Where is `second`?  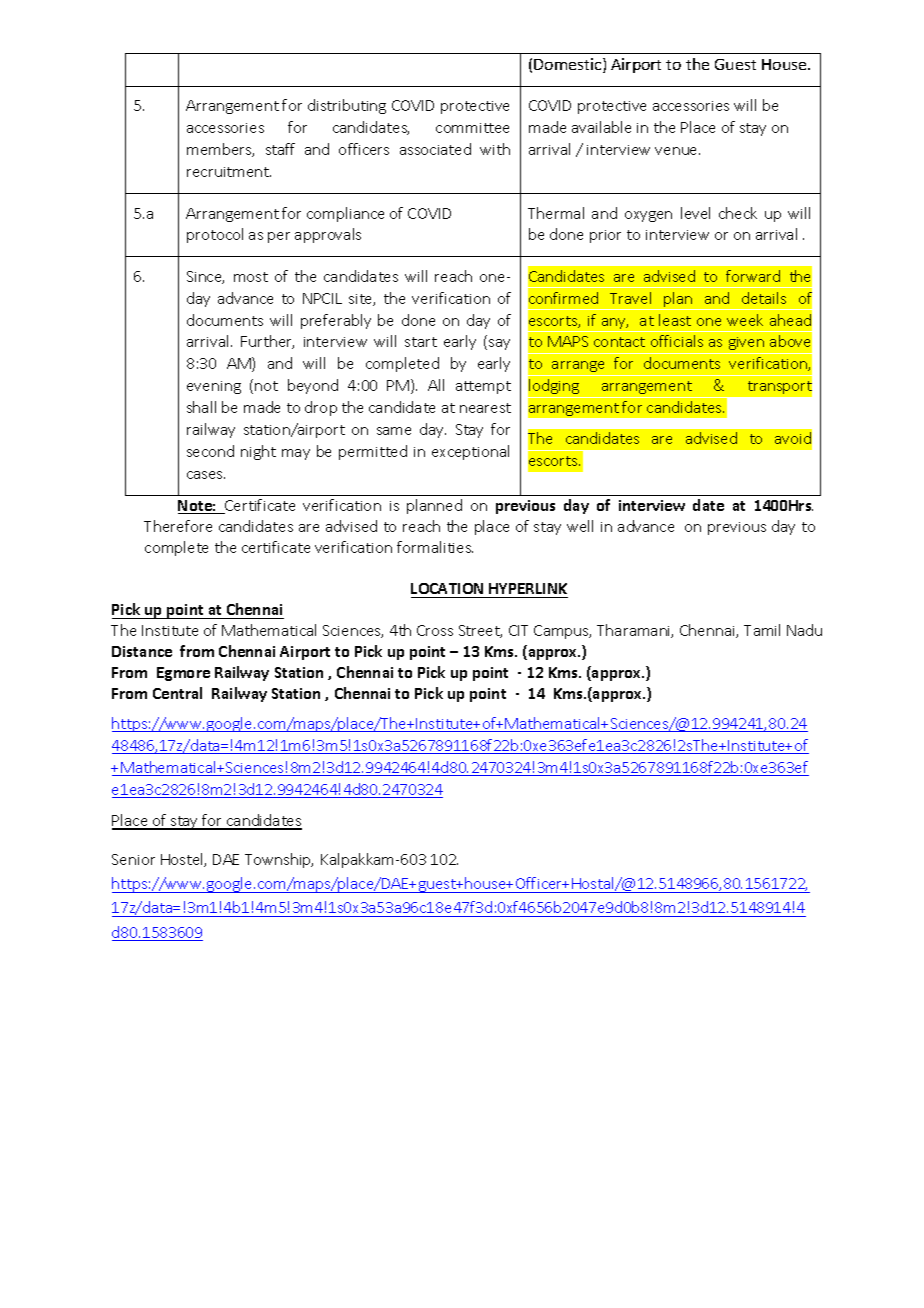 second is located at coordinates (210, 451).
